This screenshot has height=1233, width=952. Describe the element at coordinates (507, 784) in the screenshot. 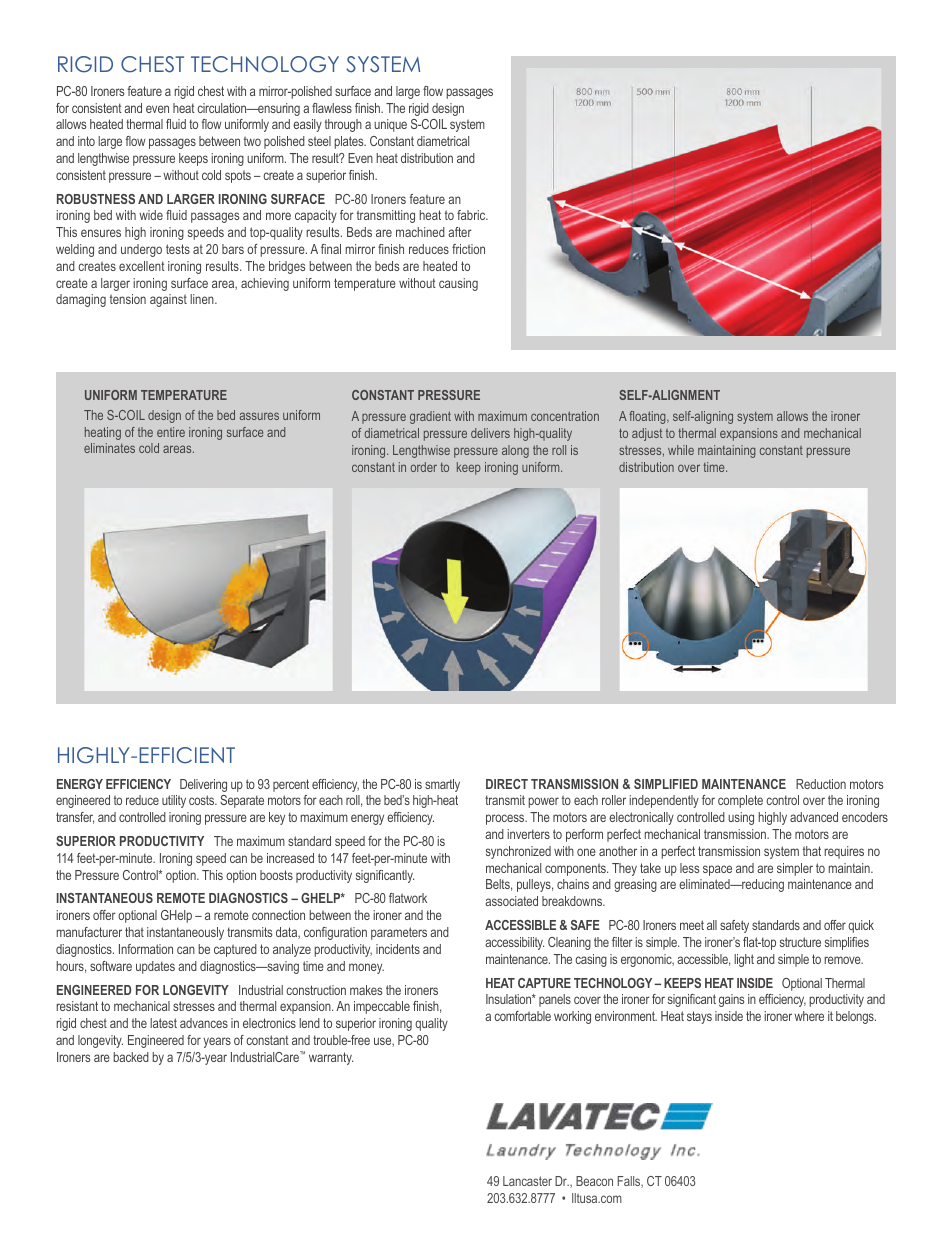

I see `DIRECT` at that location.
